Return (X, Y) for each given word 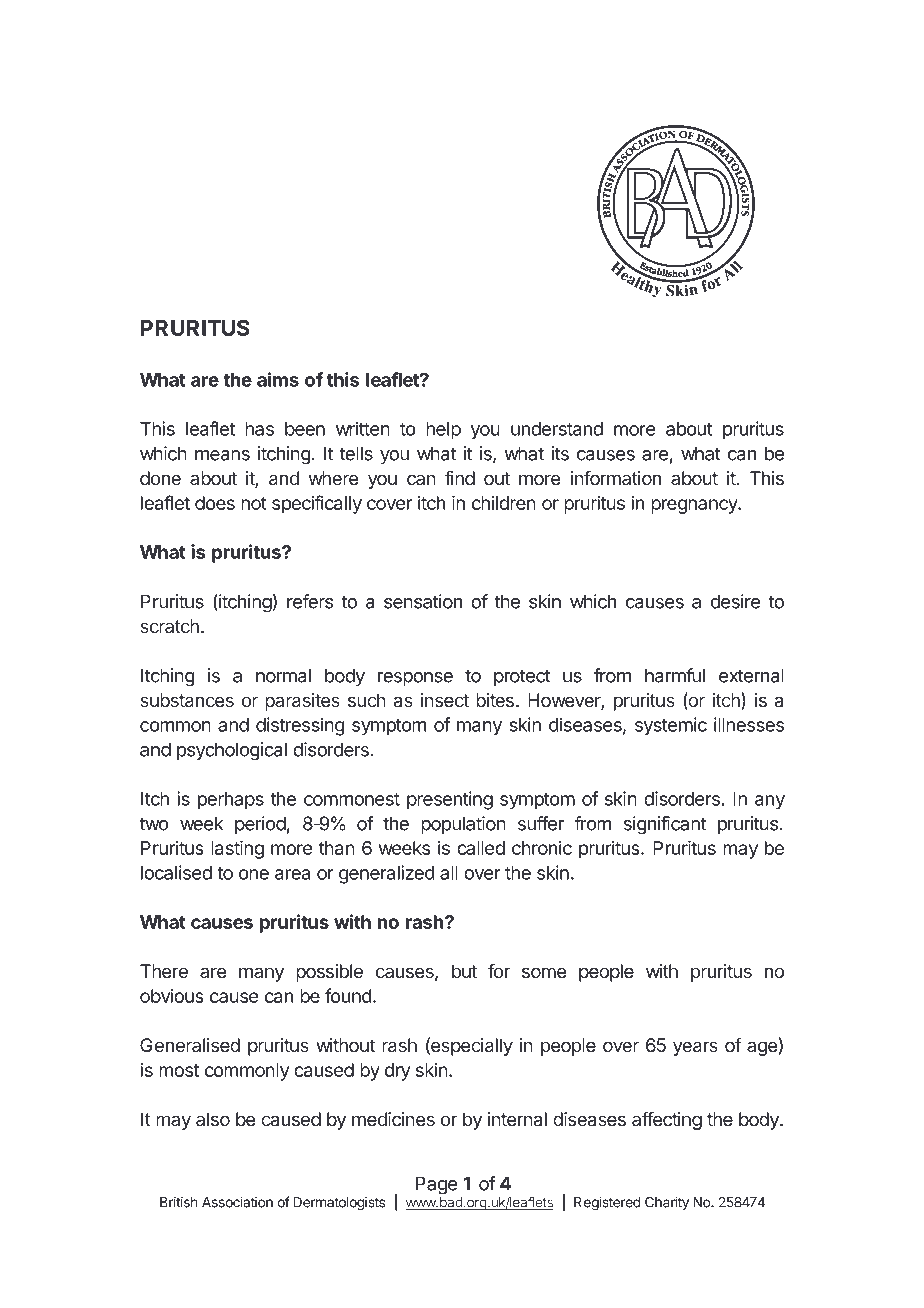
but (464, 971)
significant (665, 825)
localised (176, 872)
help (443, 431)
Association (237, 1202)
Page (437, 1185)
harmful (675, 675)
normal (283, 676)
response (415, 679)
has (259, 429)
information (616, 478)
